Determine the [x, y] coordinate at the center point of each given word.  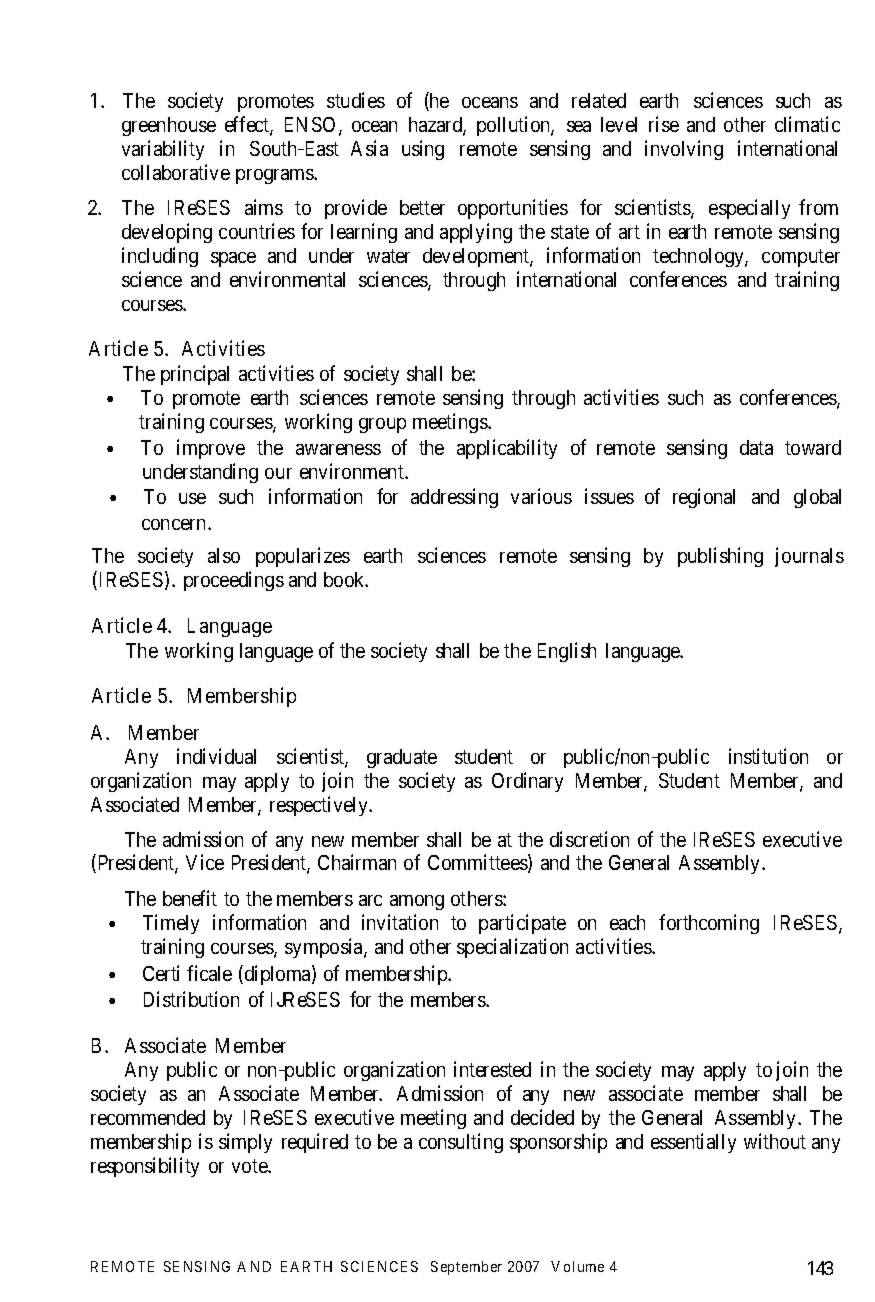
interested [492, 1069]
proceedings [234, 581]
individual [216, 756]
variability [163, 150]
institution [768, 756]
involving [684, 150]
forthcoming [709, 924]
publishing [720, 557]
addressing [454, 498]
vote [250, 1166]
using [423, 150]
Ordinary [527, 782]
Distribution [191, 999]
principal [195, 375]
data [756, 447]
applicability [507, 449]
